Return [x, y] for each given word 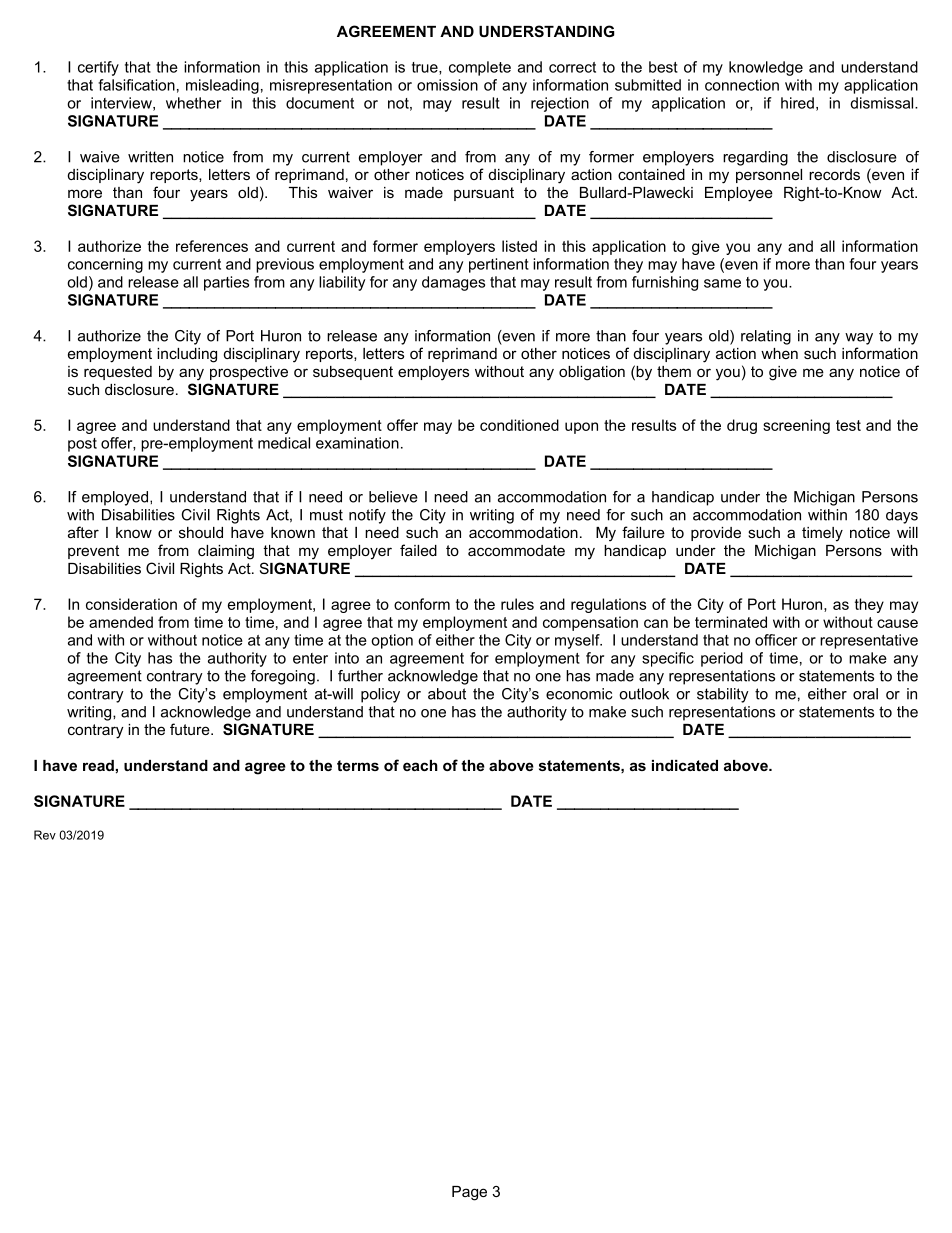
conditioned [519, 425]
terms [358, 765]
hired [797, 103]
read [98, 765]
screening [796, 426]
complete [480, 68]
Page [469, 1193]
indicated [685, 765]
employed [115, 498]
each [420, 765]
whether [193, 103]
